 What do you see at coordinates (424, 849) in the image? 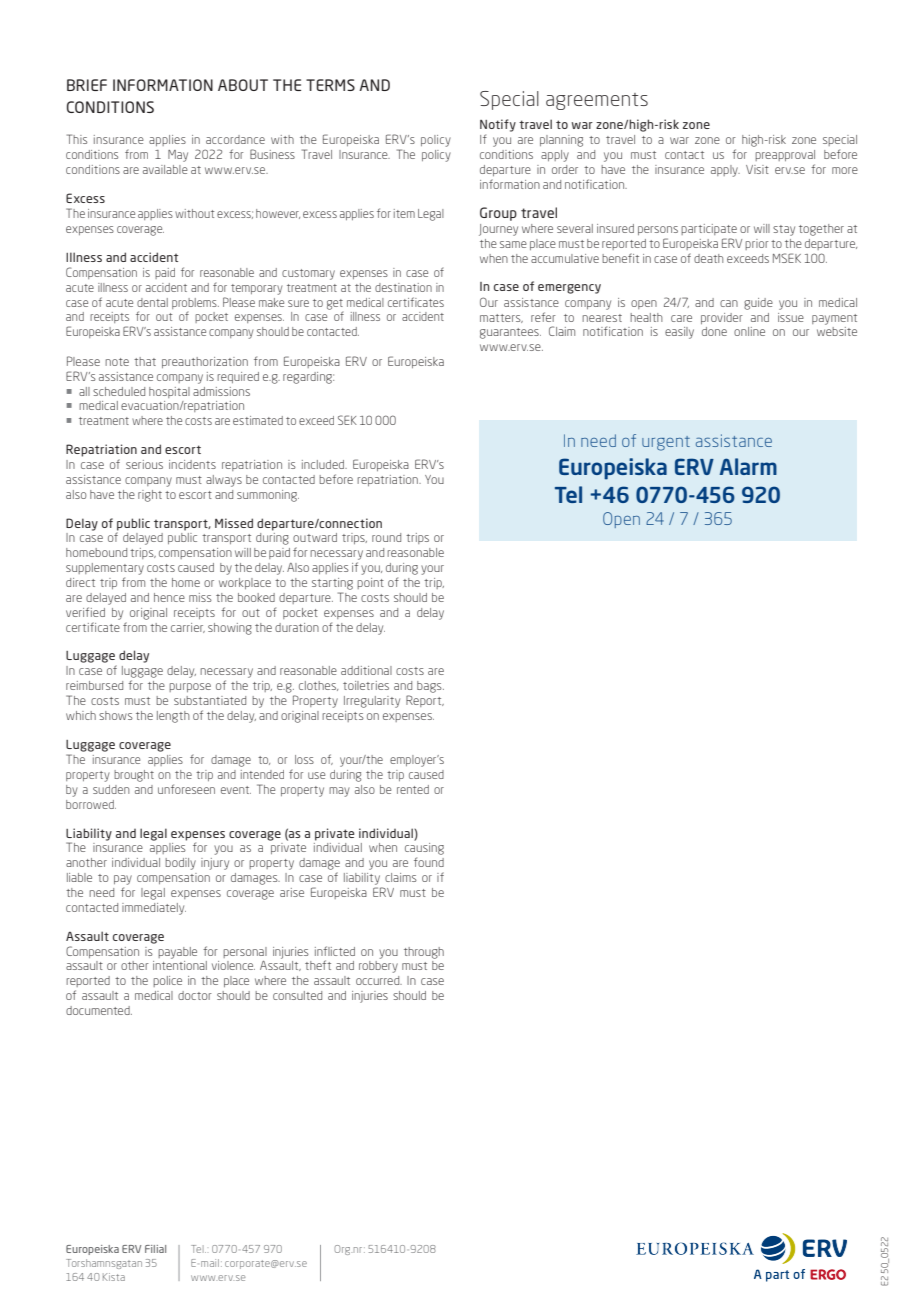
I see `causing` at bounding box center [424, 849].
